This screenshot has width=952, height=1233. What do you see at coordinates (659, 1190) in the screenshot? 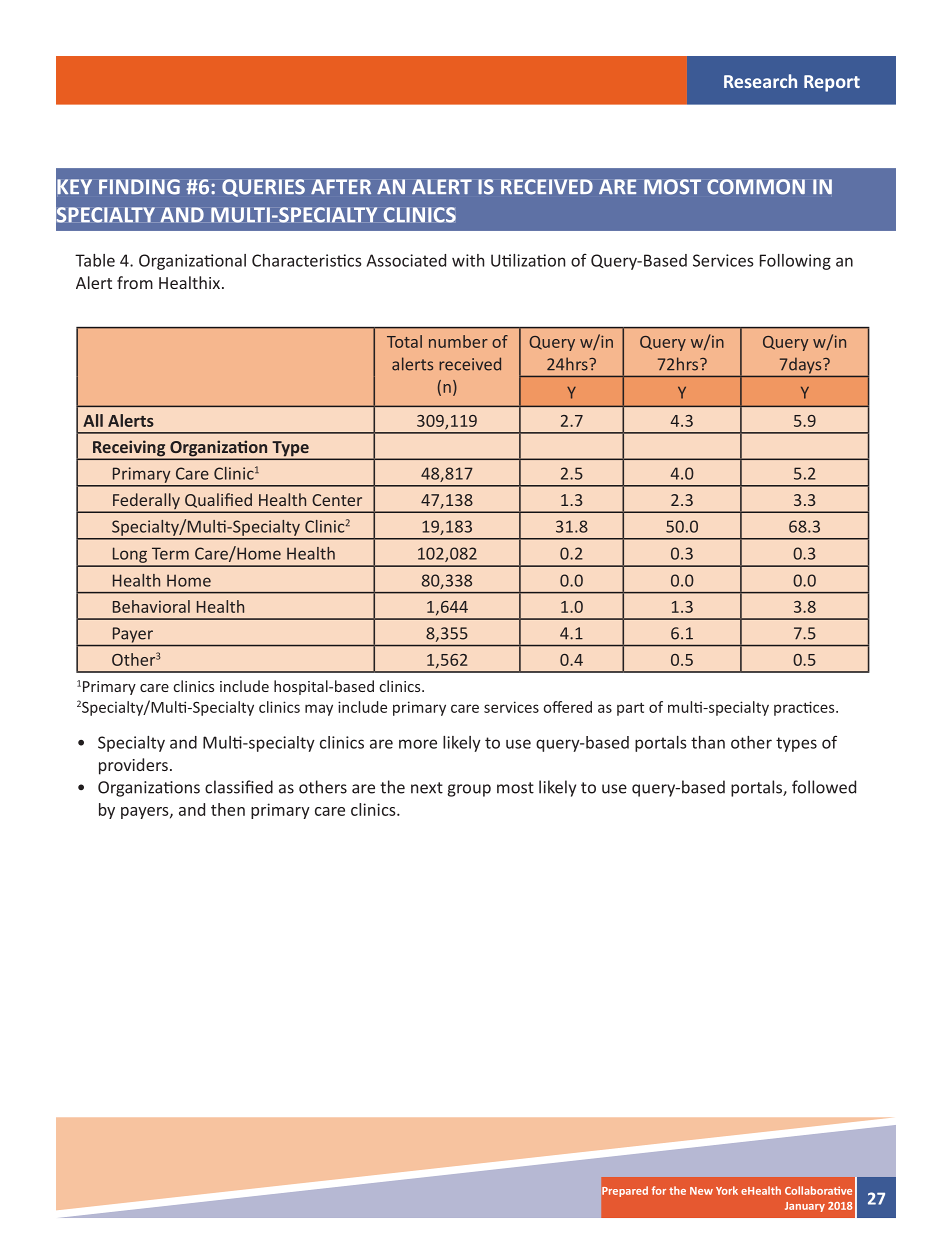
I see `for` at bounding box center [659, 1190].
